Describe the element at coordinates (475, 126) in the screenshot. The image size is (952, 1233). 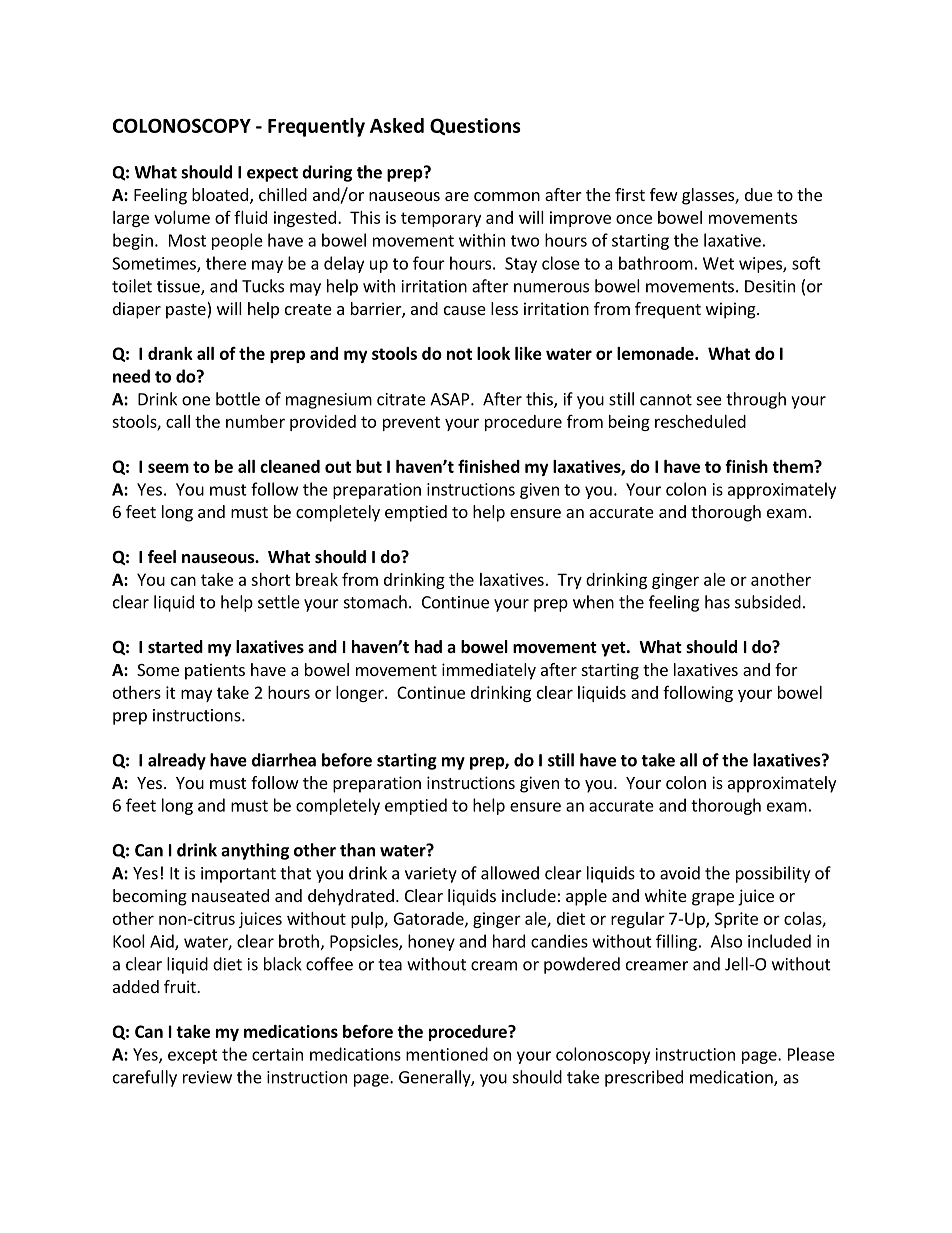
I see `Questions` at that location.
